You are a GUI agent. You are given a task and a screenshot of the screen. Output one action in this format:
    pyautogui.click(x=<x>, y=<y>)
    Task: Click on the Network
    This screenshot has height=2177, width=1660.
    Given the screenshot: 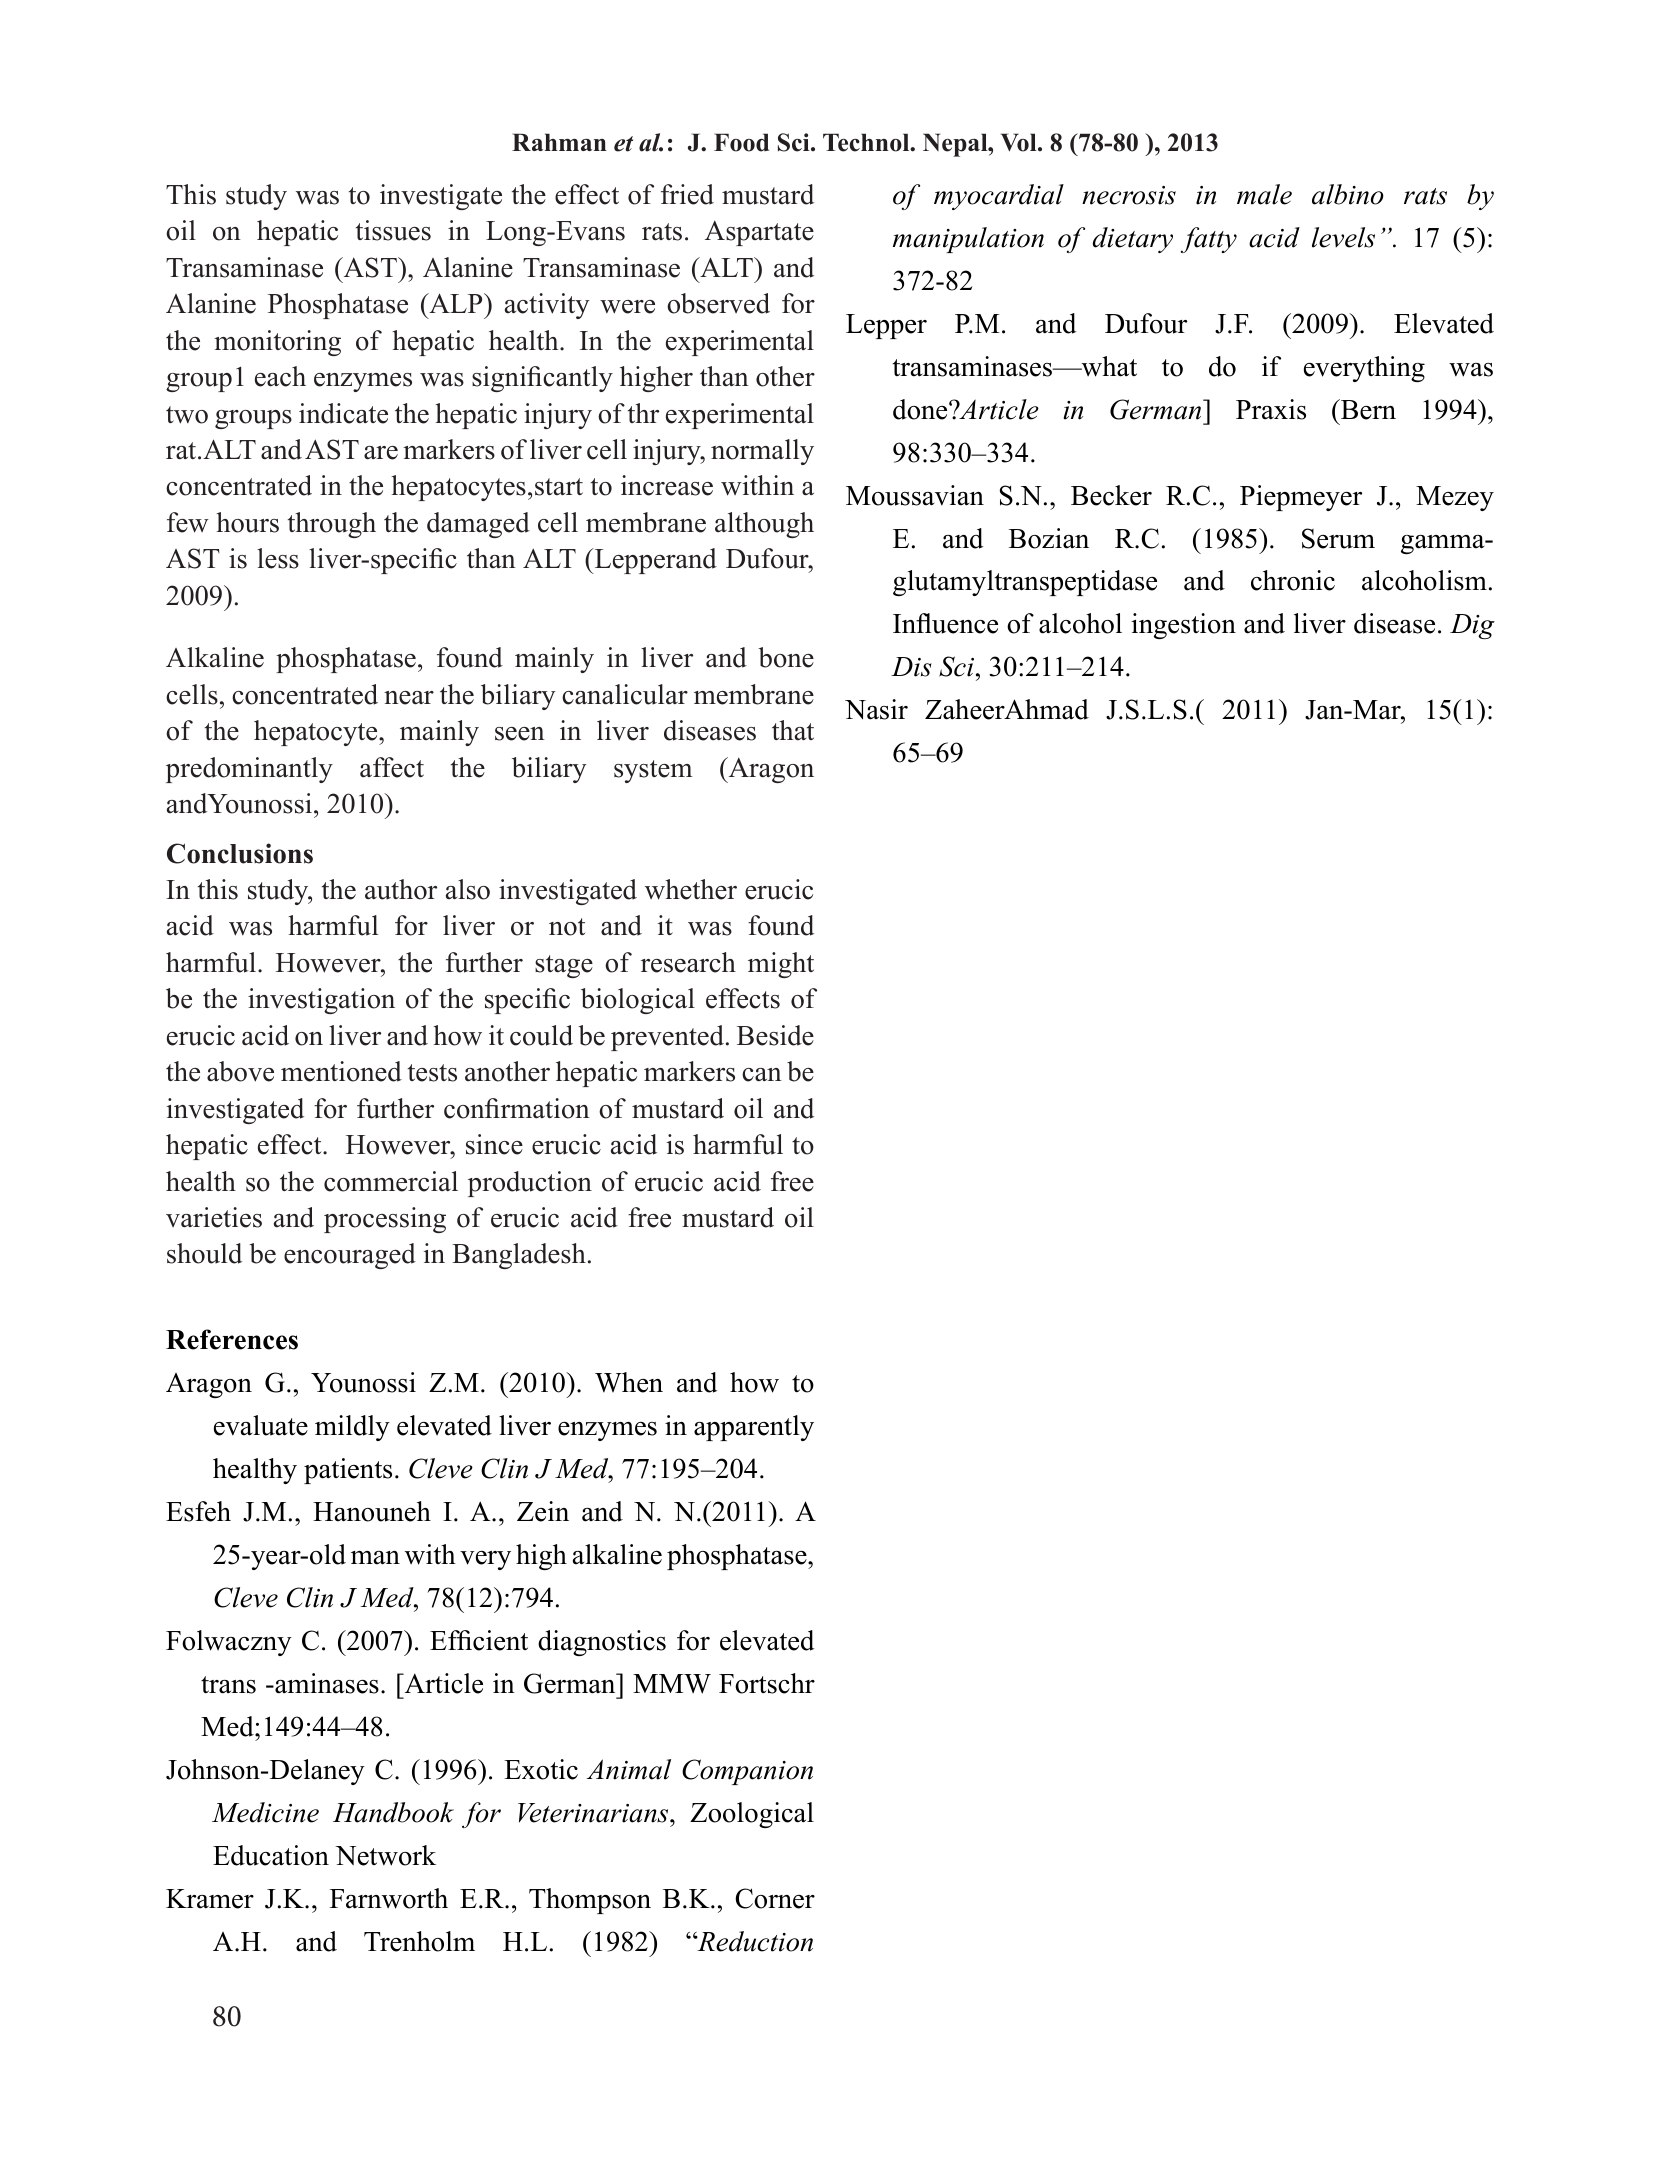 What is the action you would take?
    pyautogui.click(x=385, y=1855)
